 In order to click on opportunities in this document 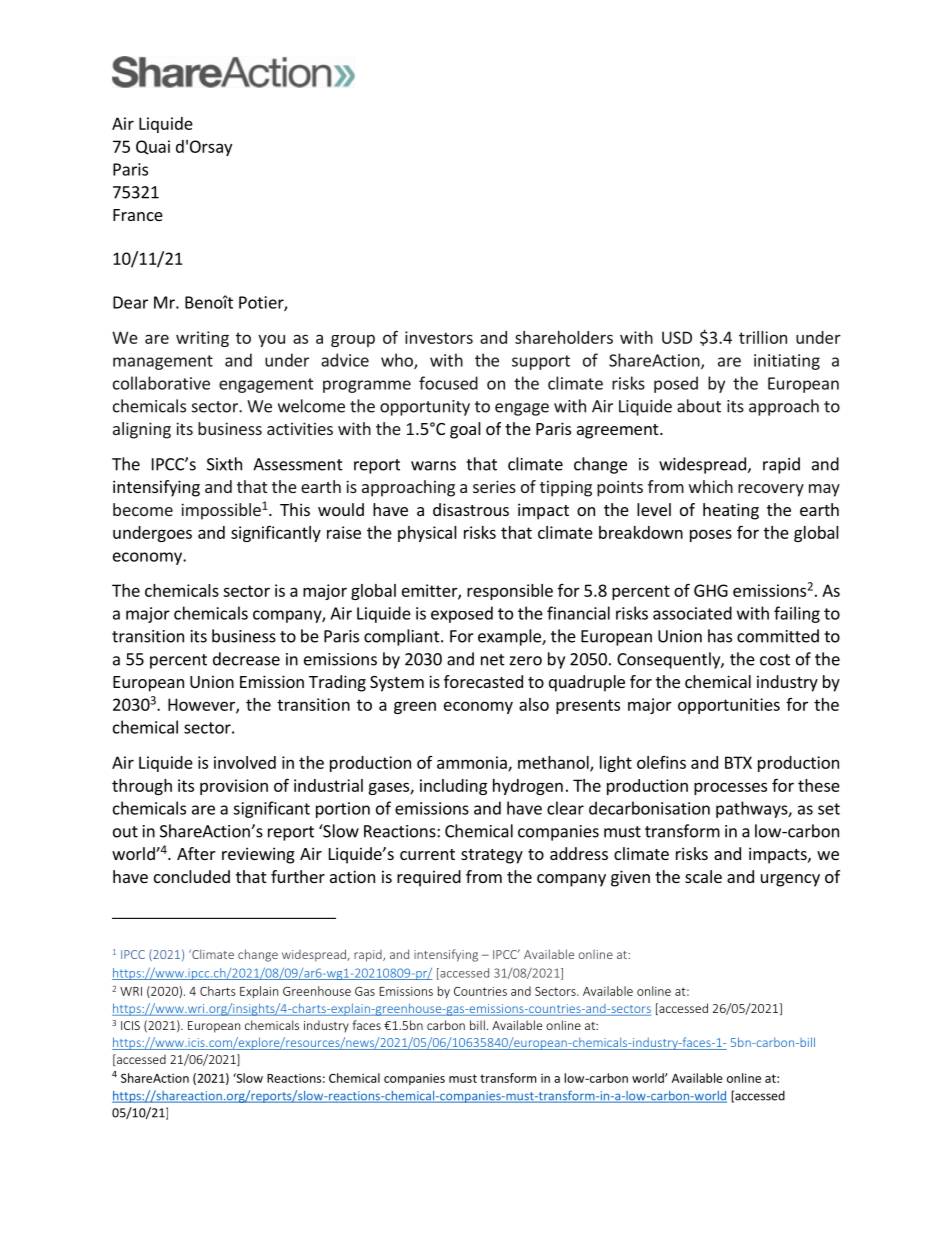, I will do `click(729, 706)`.
